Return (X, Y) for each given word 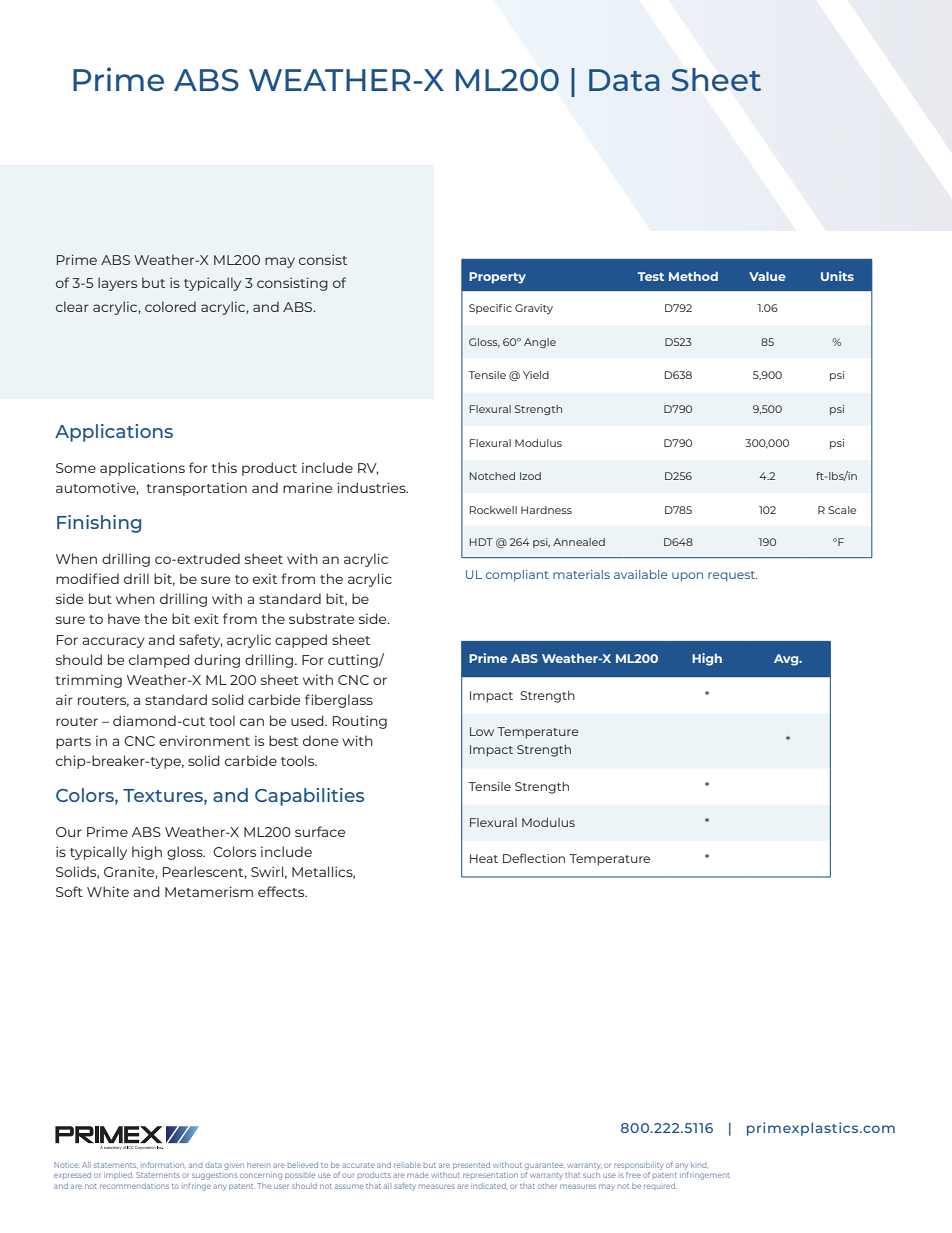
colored (170, 306)
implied (118, 1175)
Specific (490, 309)
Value (767, 276)
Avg (787, 660)
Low (482, 731)
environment (204, 740)
